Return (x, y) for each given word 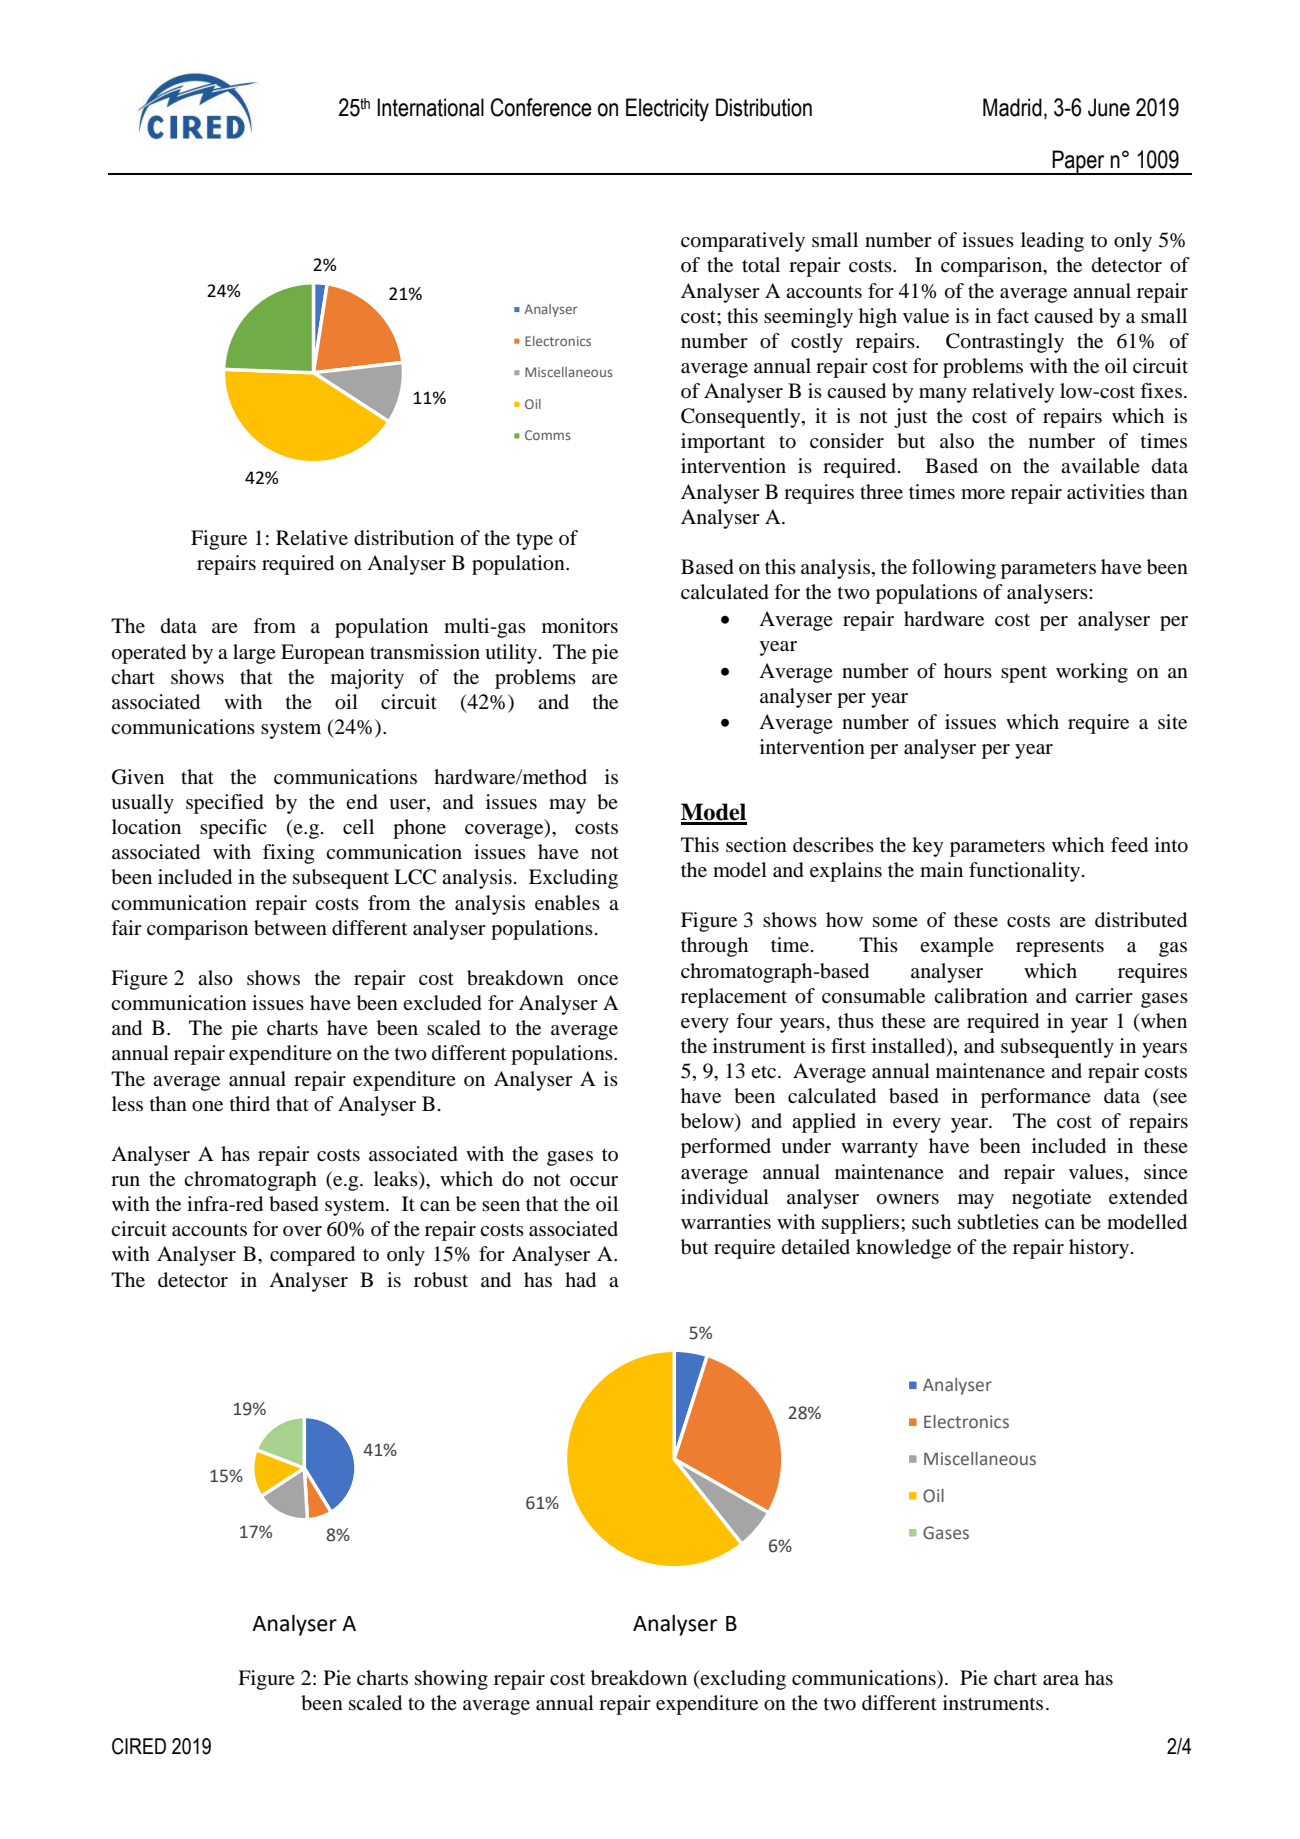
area (1061, 1680)
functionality (1026, 872)
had (580, 1280)
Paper (1079, 162)
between (290, 928)
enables (567, 903)
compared (312, 1256)
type (534, 541)
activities (1106, 491)
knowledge (903, 1249)
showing (451, 1680)
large (254, 654)
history (1100, 1249)
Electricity (667, 110)
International (430, 107)
